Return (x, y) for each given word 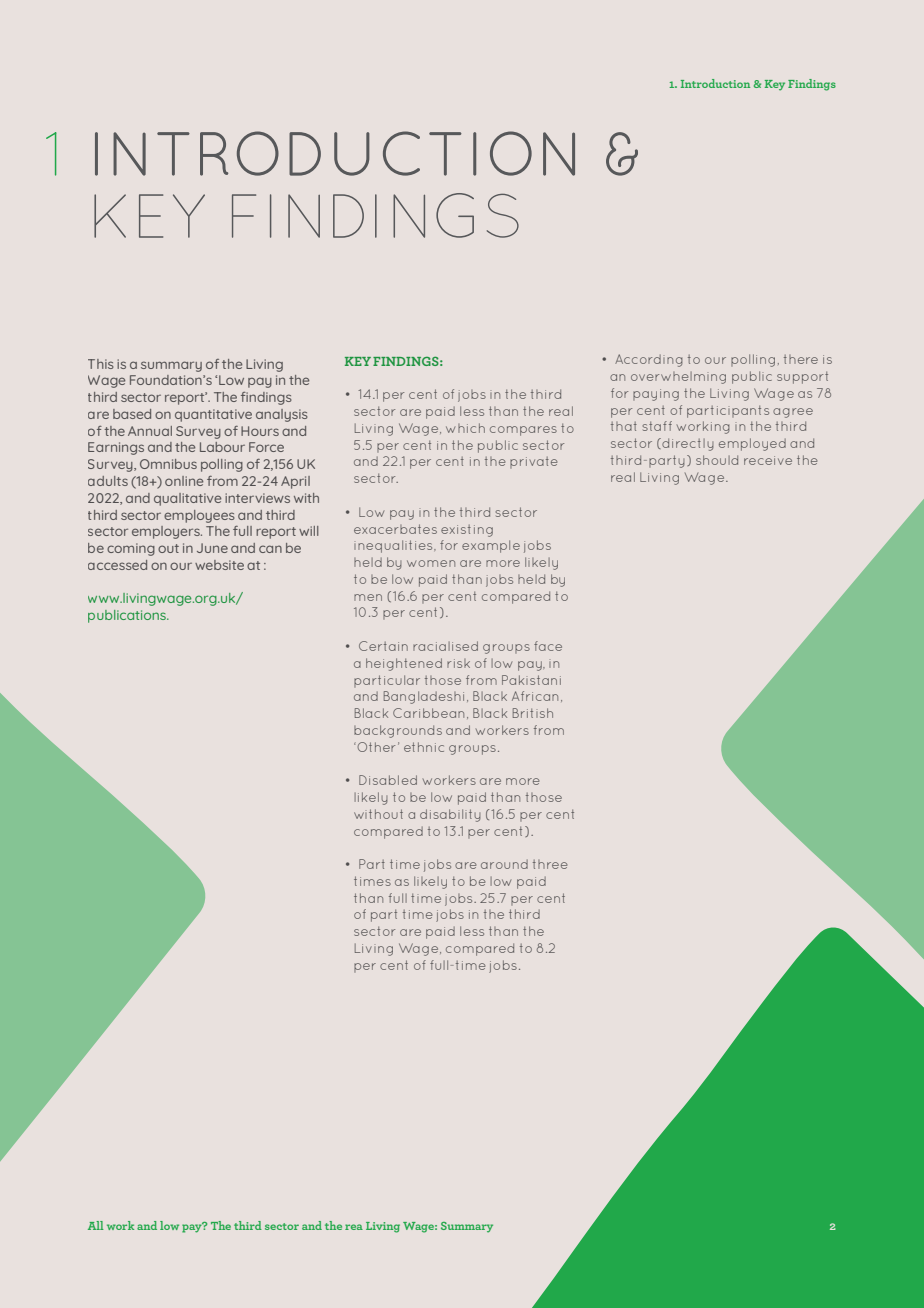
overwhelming (678, 378)
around (504, 864)
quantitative (213, 415)
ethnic (424, 747)
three (550, 864)
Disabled (388, 780)
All (96, 1225)
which (465, 428)
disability (450, 815)
